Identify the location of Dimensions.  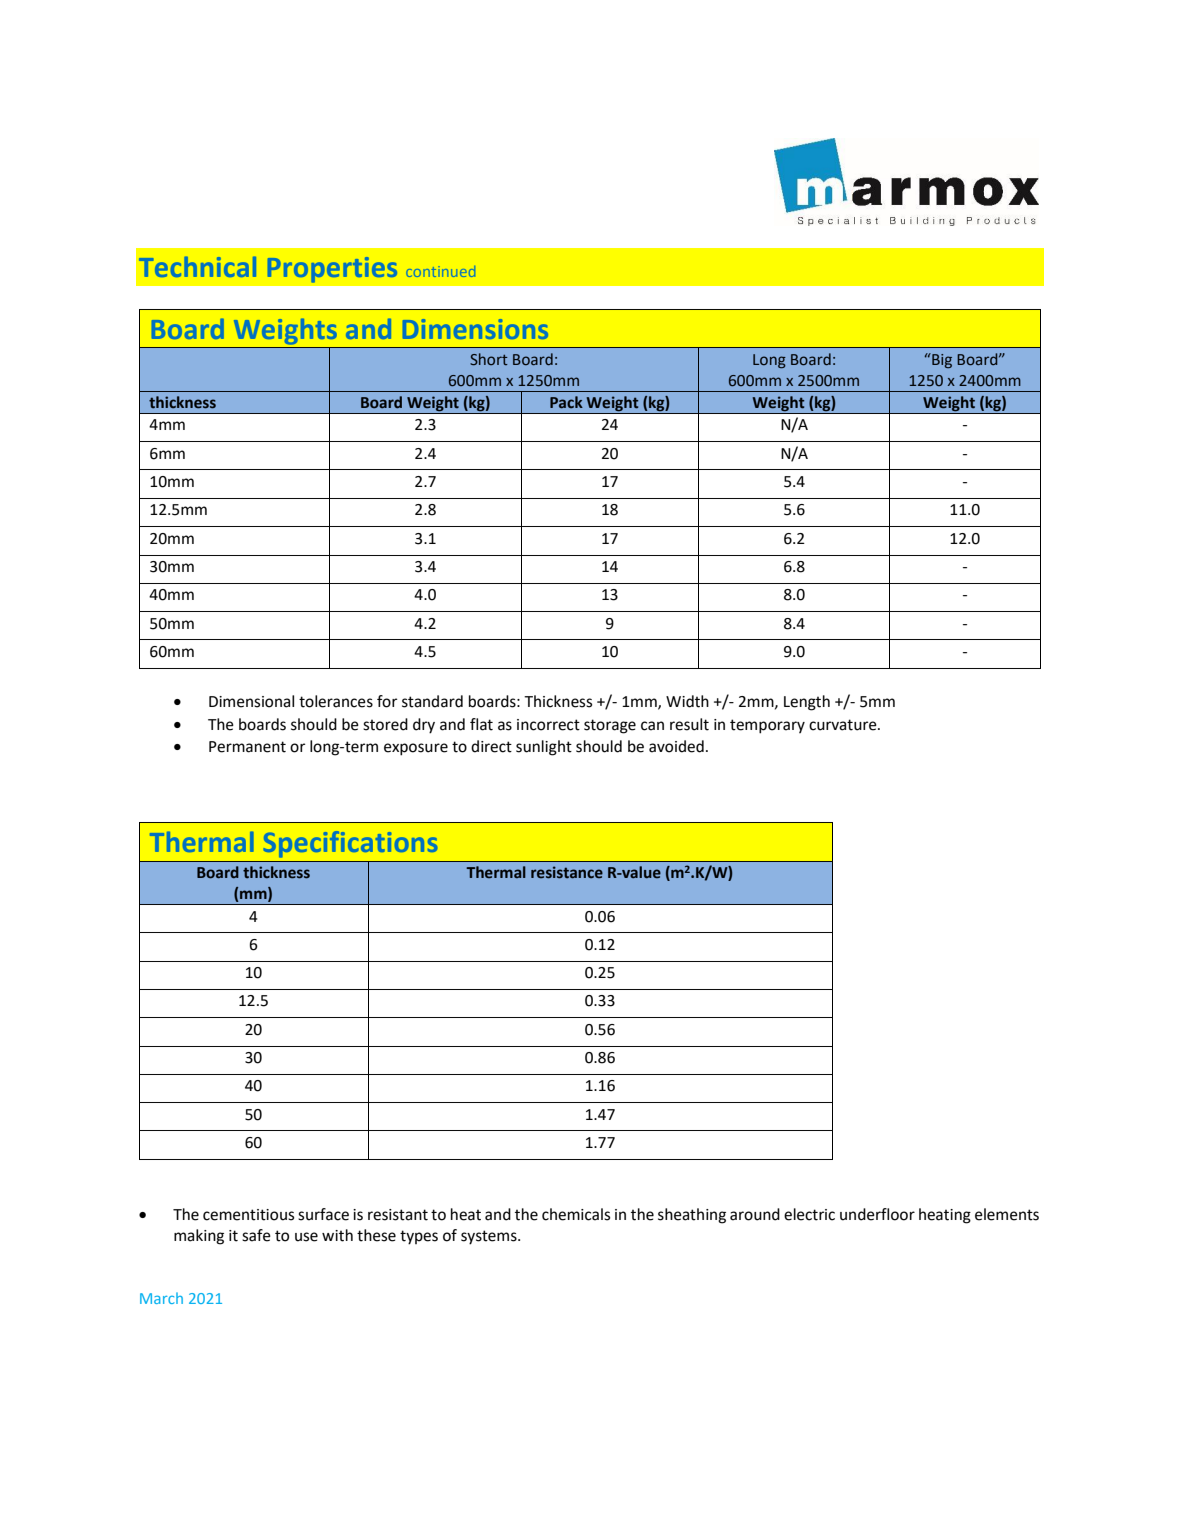
(475, 329).
